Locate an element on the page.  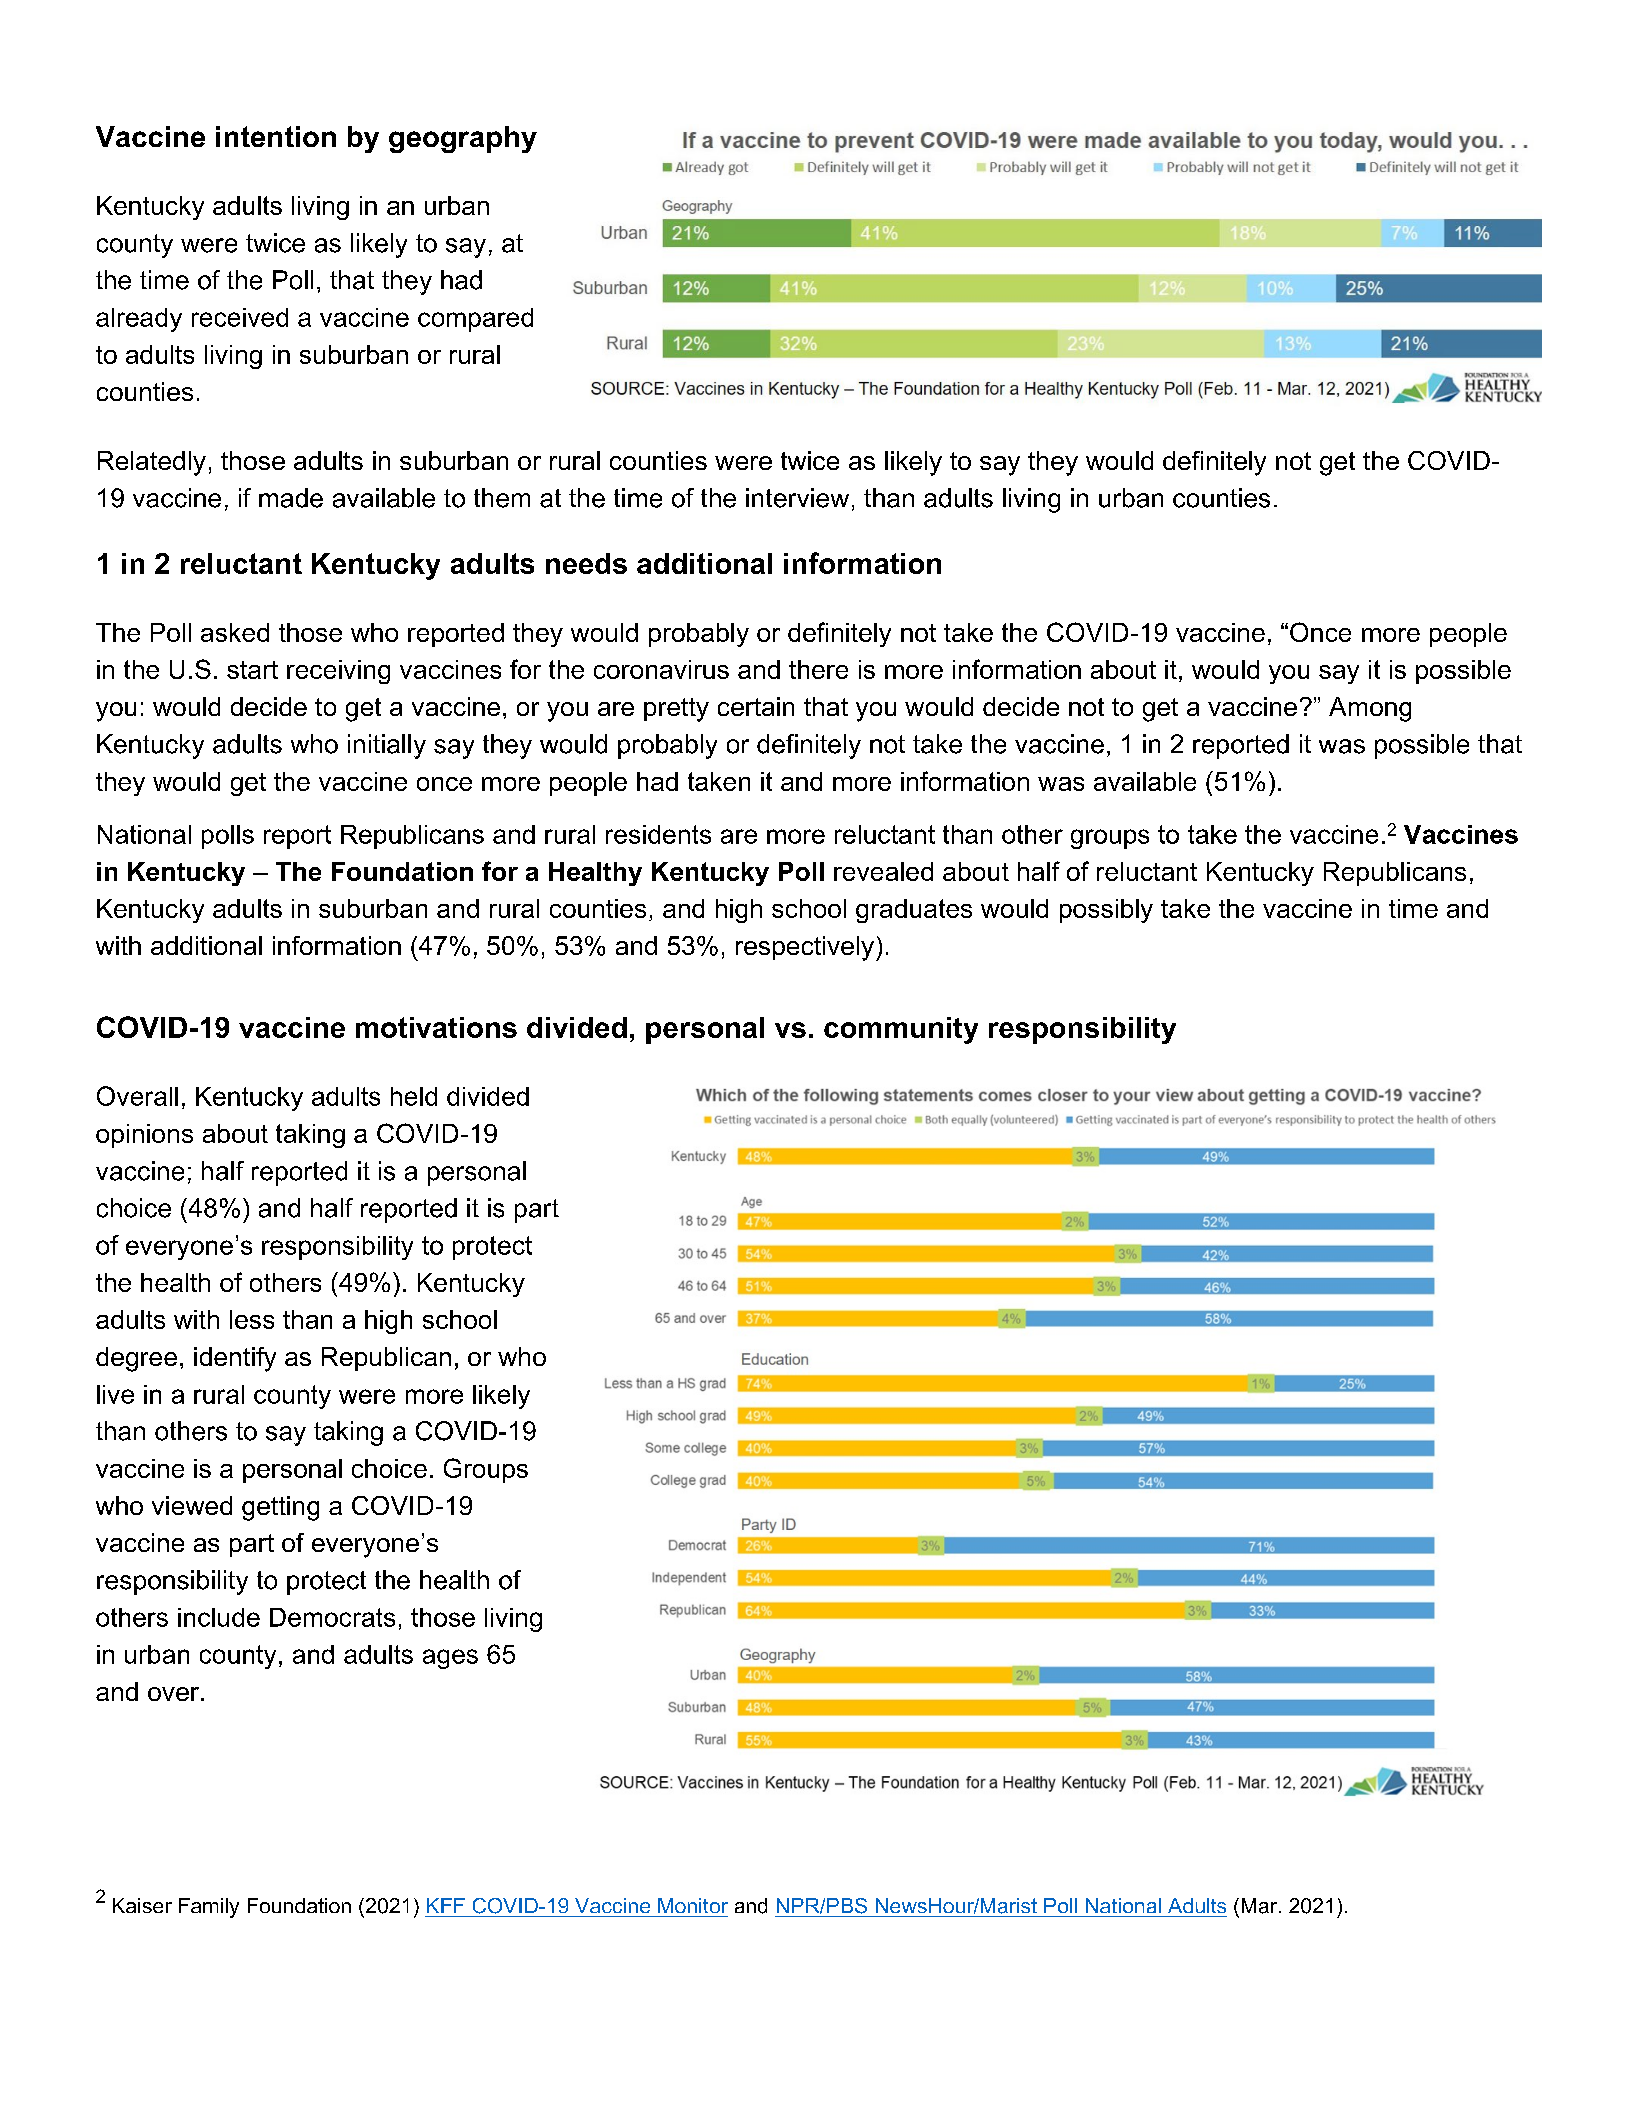
Among is located at coordinates (1370, 709).
